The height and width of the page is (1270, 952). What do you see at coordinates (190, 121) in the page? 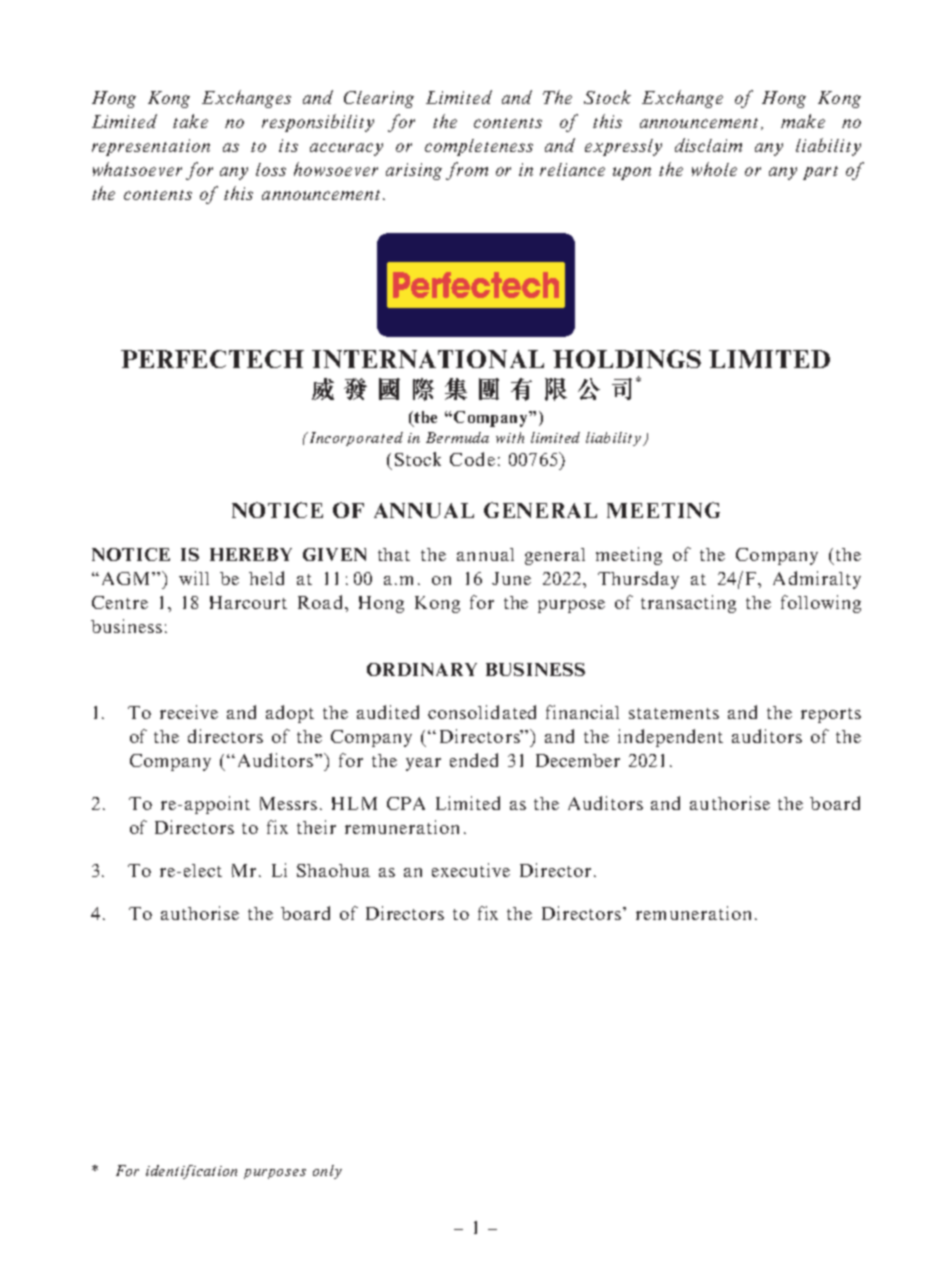
I see `take` at bounding box center [190, 121].
